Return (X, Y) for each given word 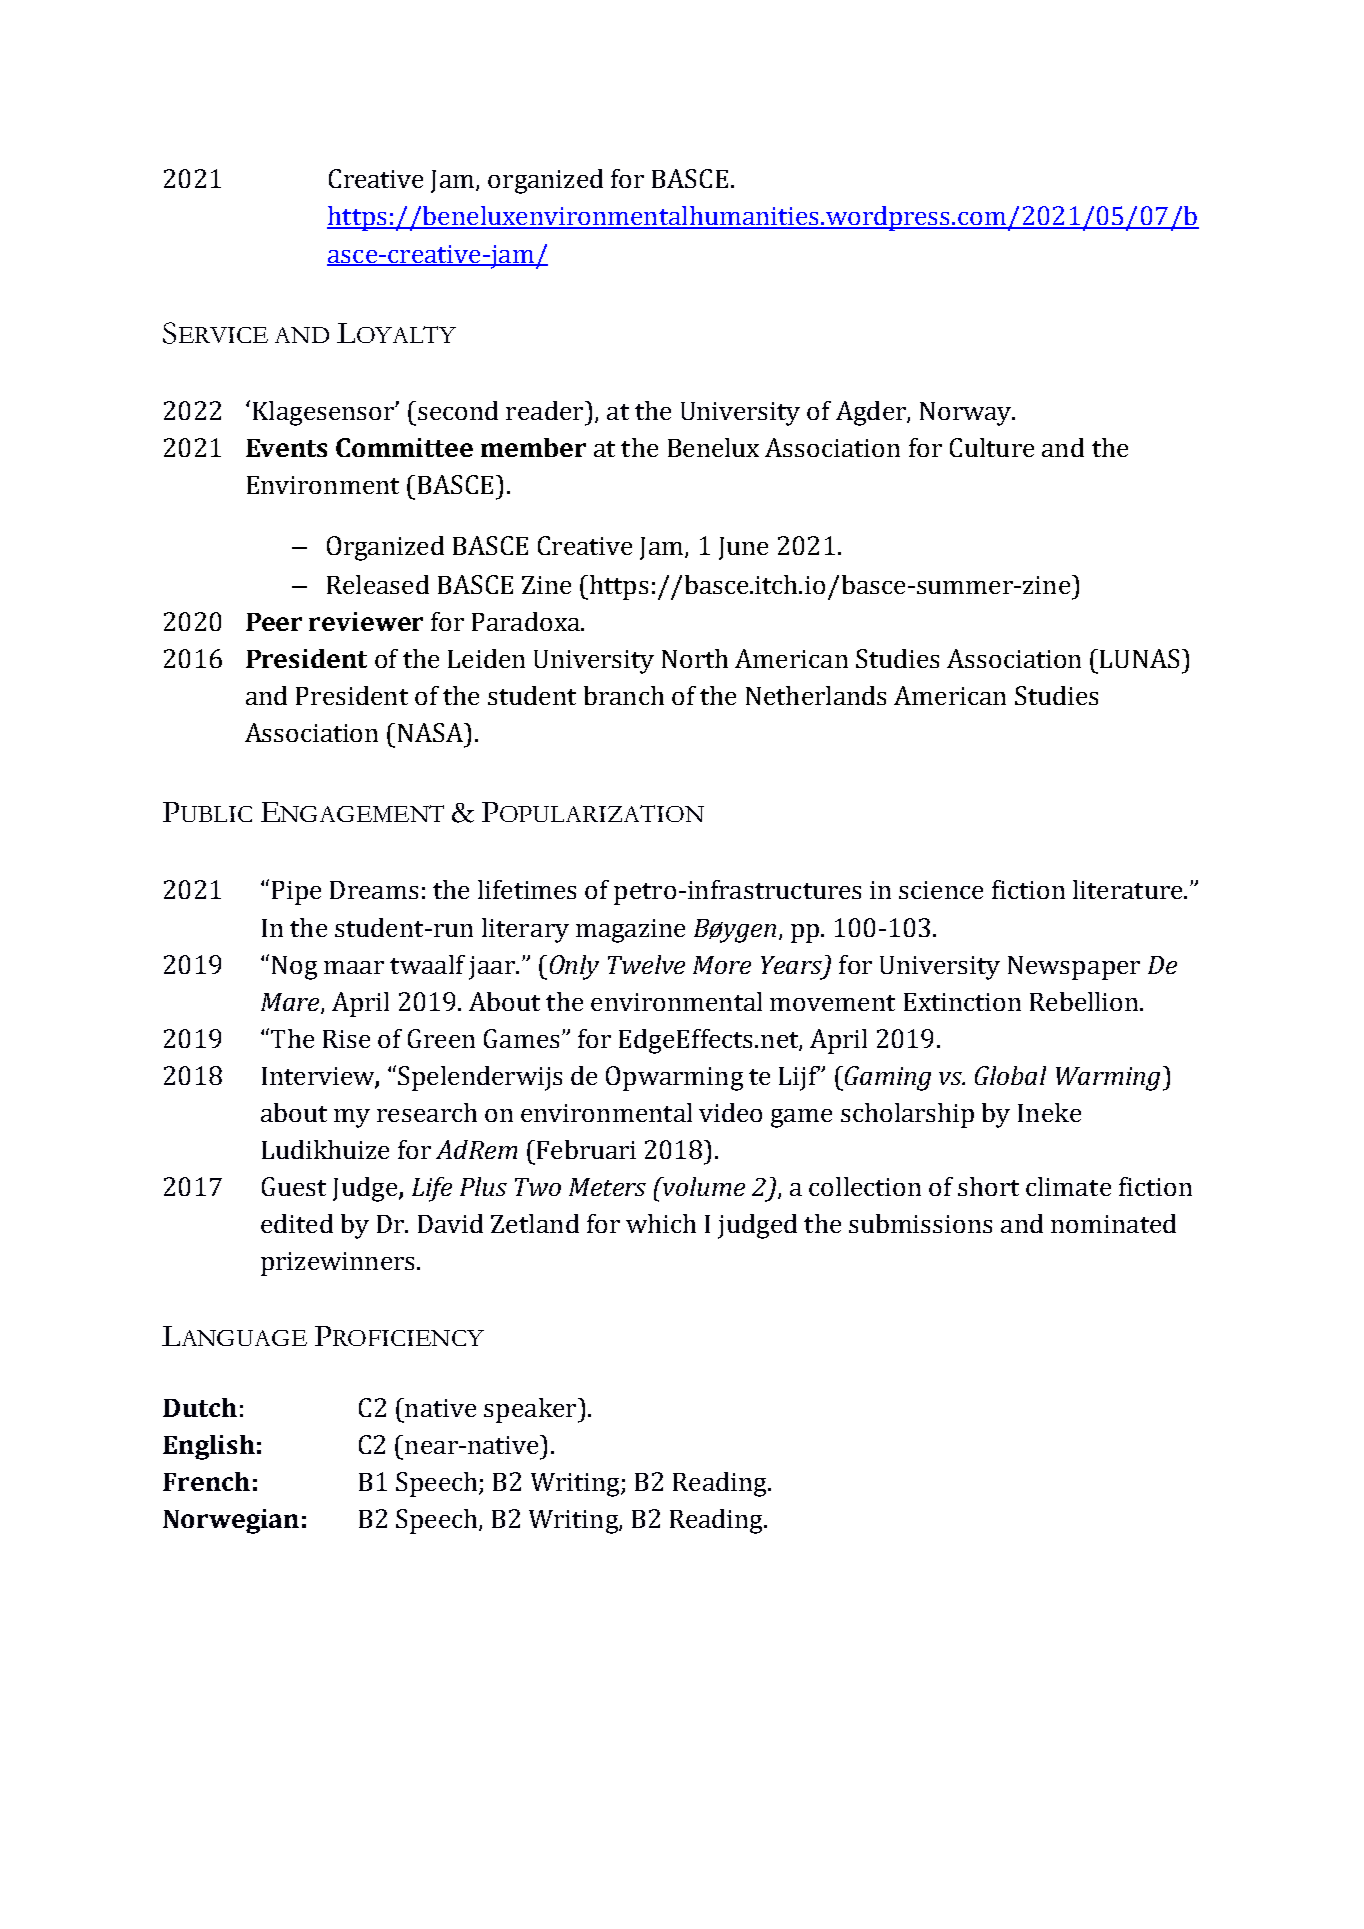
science (941, 890)
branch (624, 695)
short (988, 1186)
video (730, 1112)
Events (286, 448)
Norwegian (231, 1521)
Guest (294, 1186)
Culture (992, 447)
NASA (432, 732)
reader (546, 410)
